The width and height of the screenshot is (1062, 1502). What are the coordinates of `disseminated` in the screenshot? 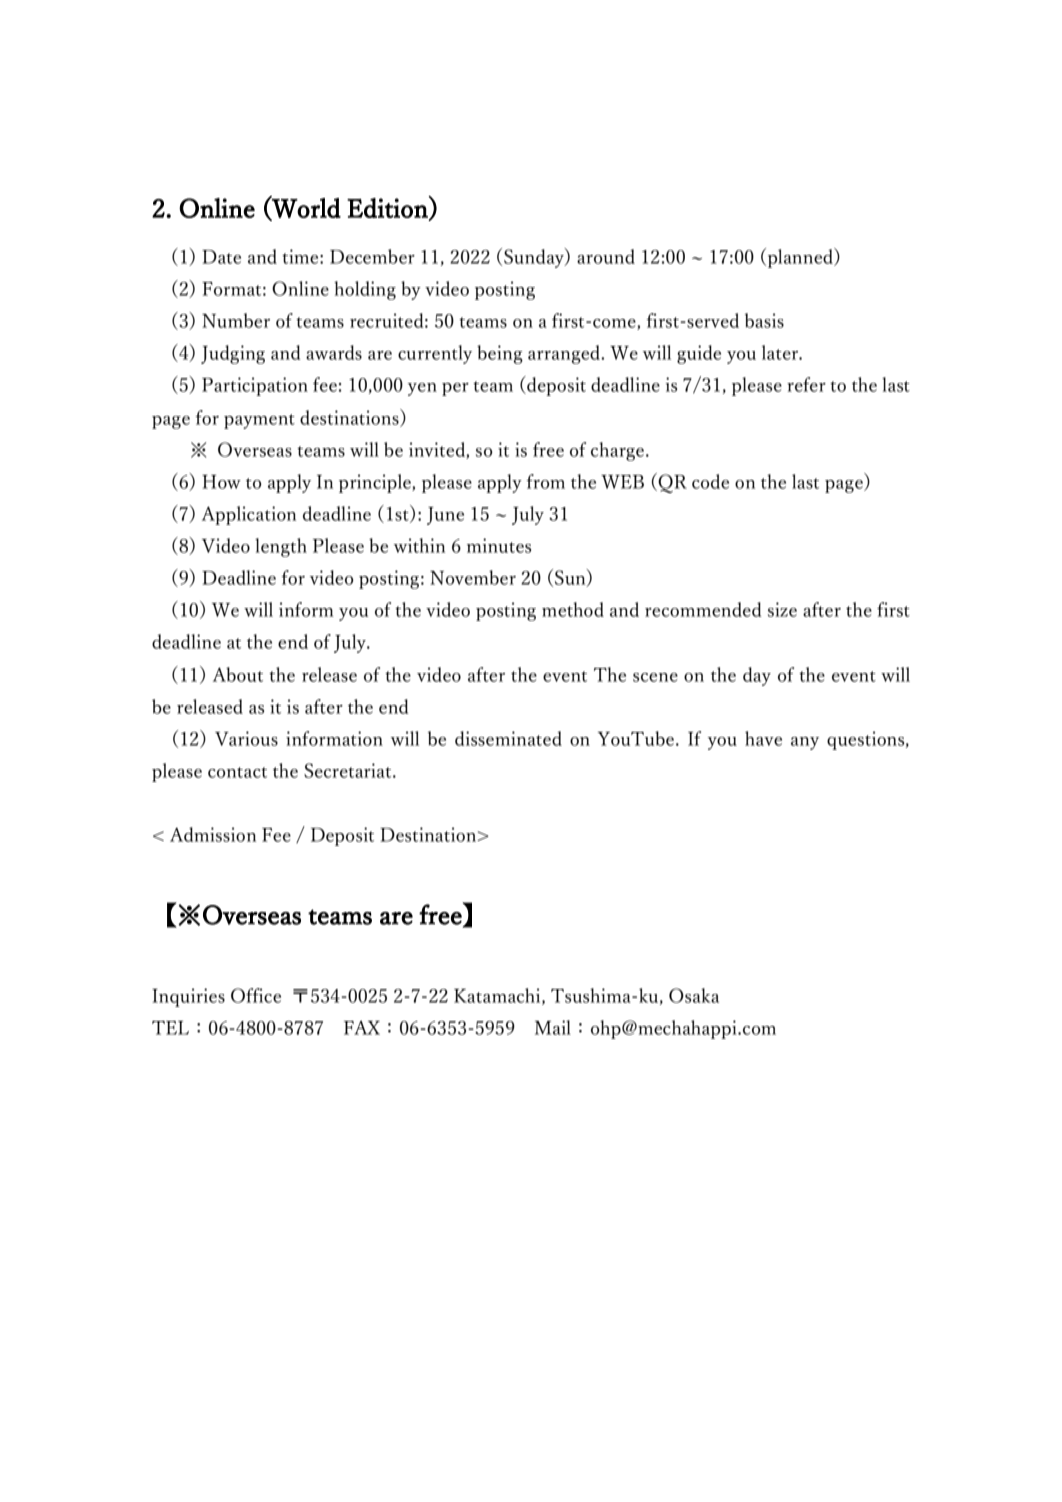 It's located at (508, 738).
